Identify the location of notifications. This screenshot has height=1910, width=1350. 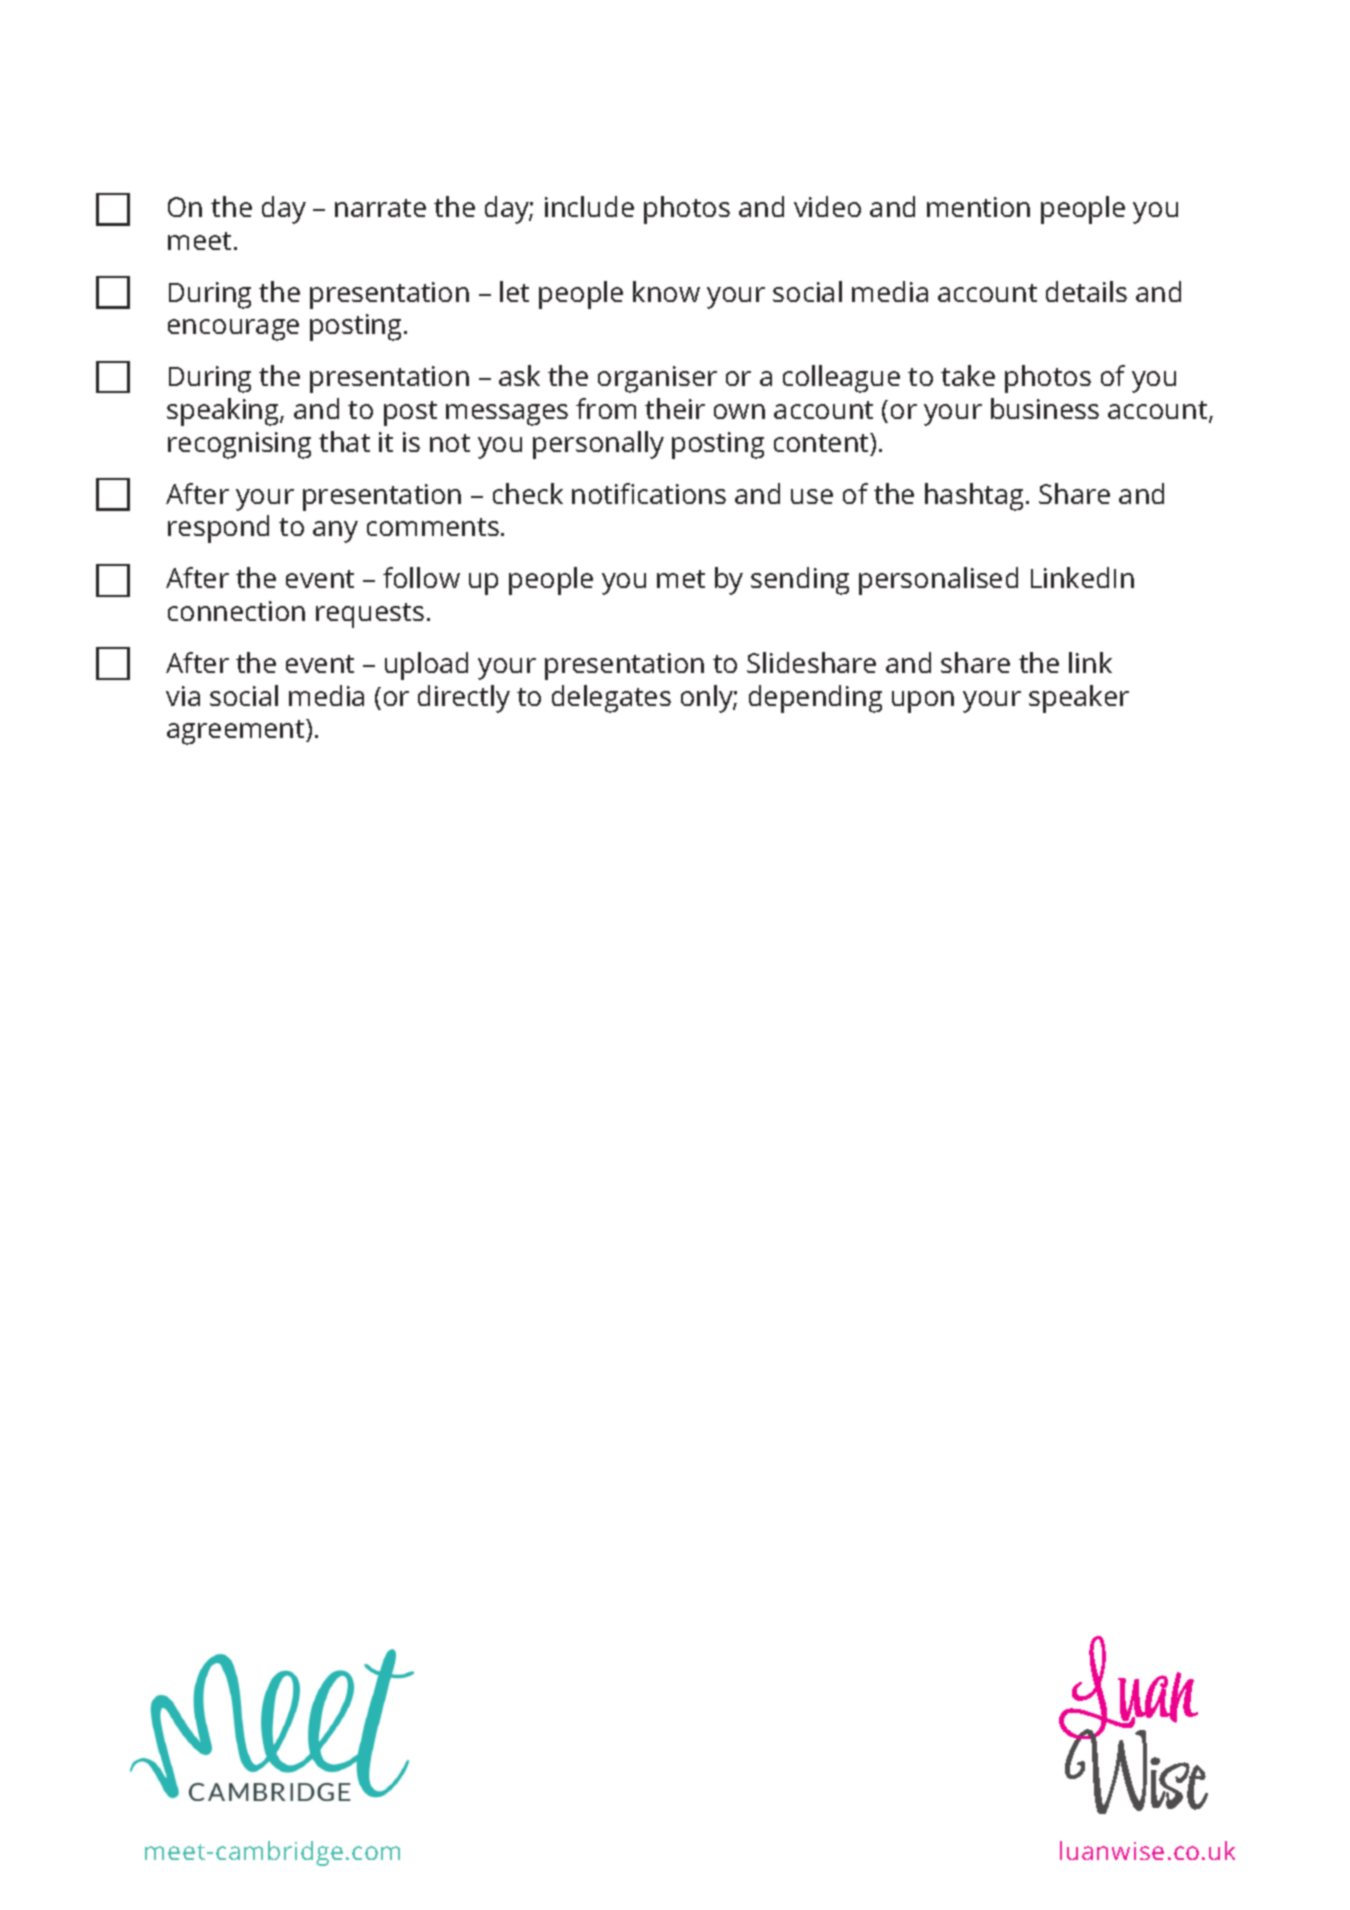
(649, 493).
